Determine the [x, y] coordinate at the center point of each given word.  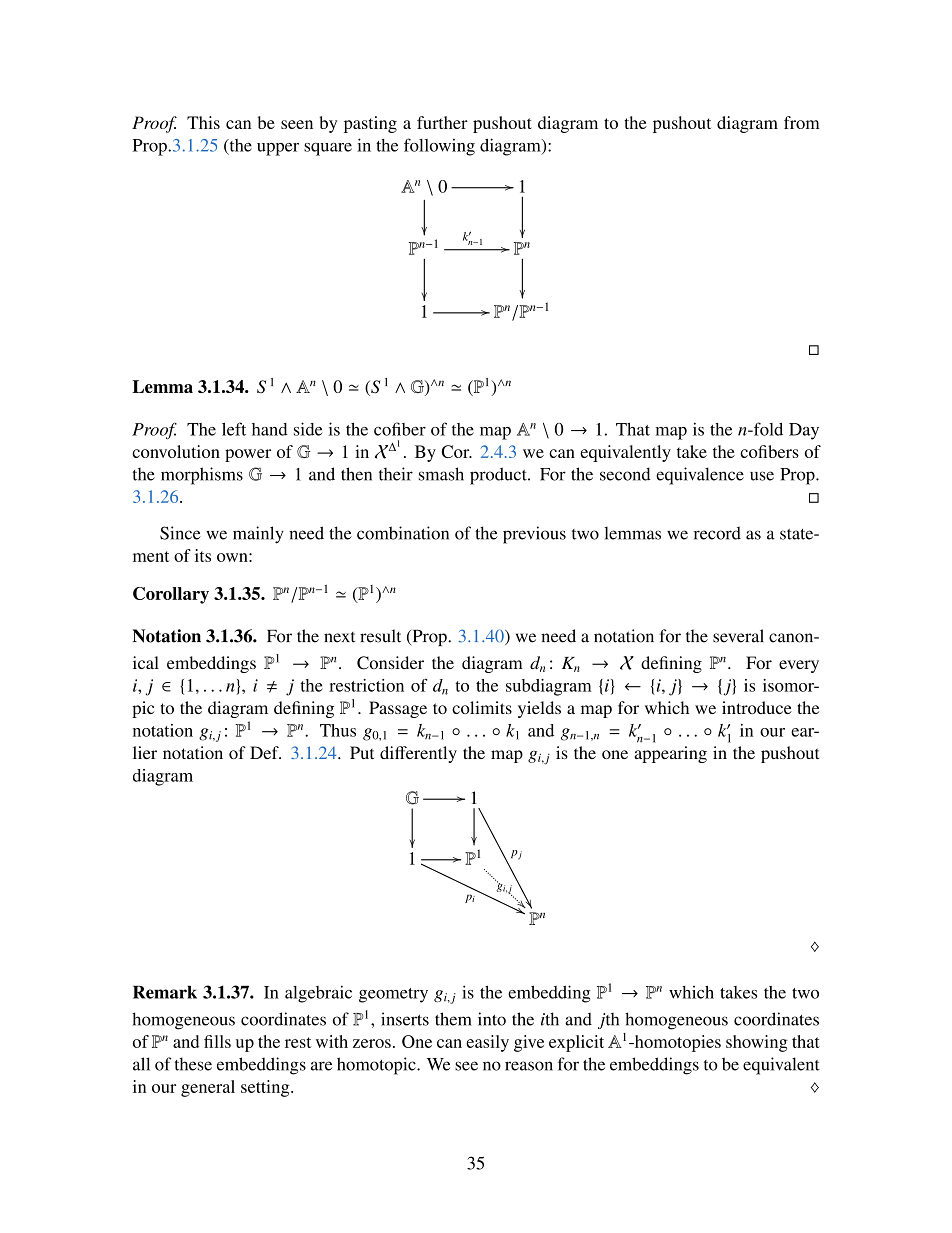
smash [441, 474]
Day [804, 431]
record [717, 533]
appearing [670, 754]
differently [418, 754]
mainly [258, 535]
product [499, 476]
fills [217, 1041]
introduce [757, 707]
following [439, 147]
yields [539, 709]
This [203, 122]
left [234, 429]
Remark [165, 992]
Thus [338, 730]
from [801, 122]
